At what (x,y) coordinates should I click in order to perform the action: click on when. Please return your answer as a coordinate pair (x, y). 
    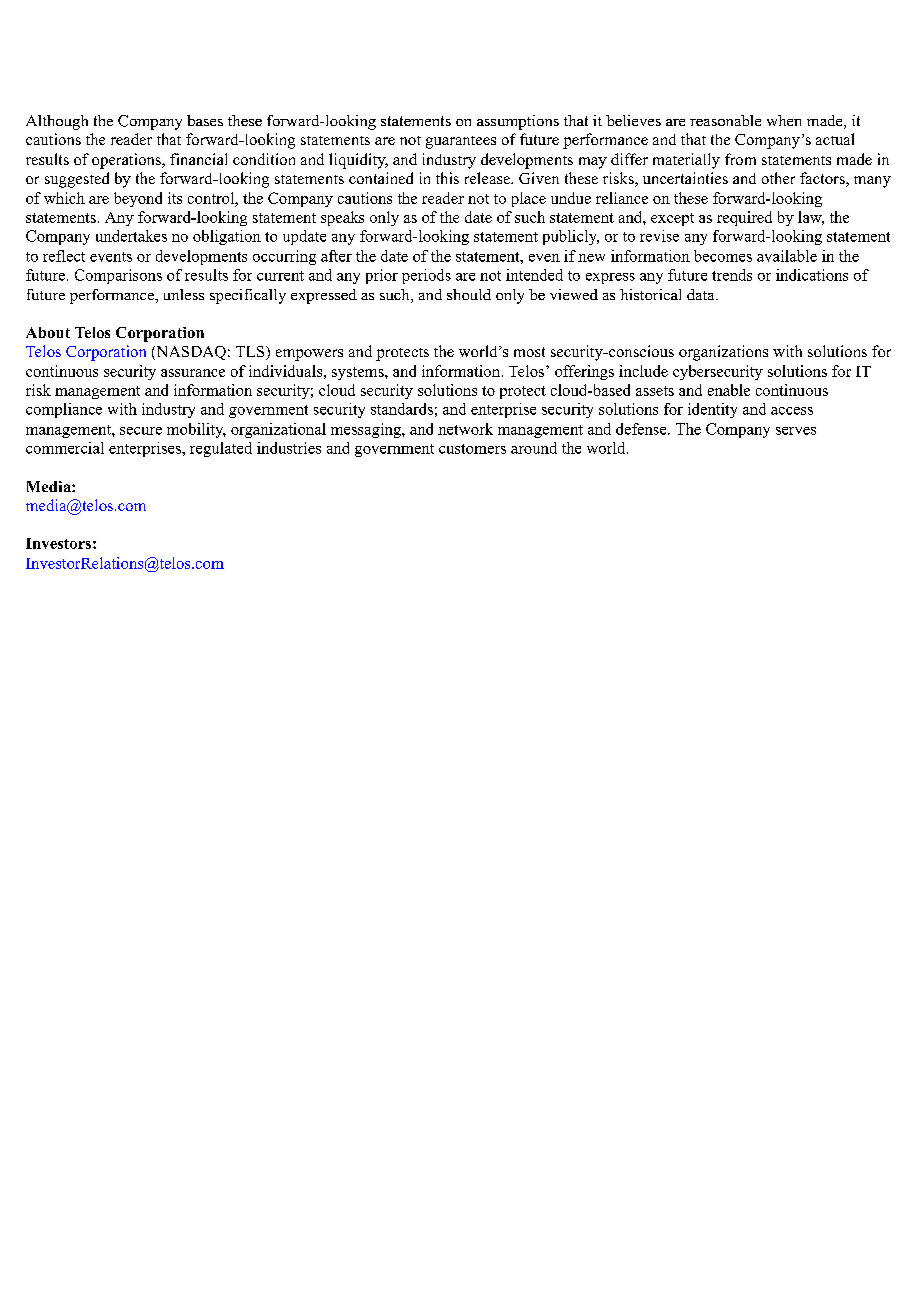
    Looking at the image, I should click on (784, 120).
